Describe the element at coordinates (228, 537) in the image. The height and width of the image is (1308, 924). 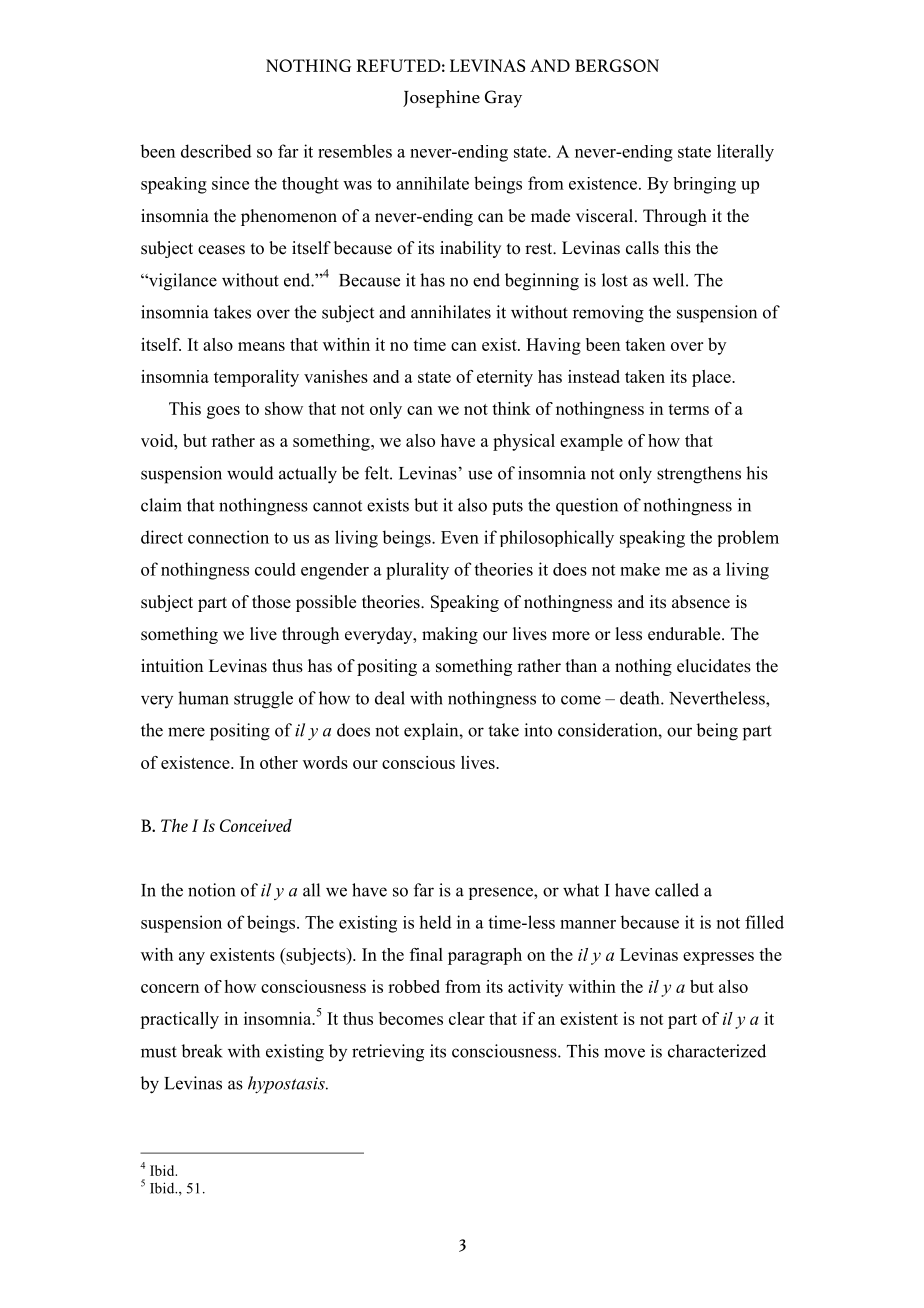
I see `connection` at that location.
